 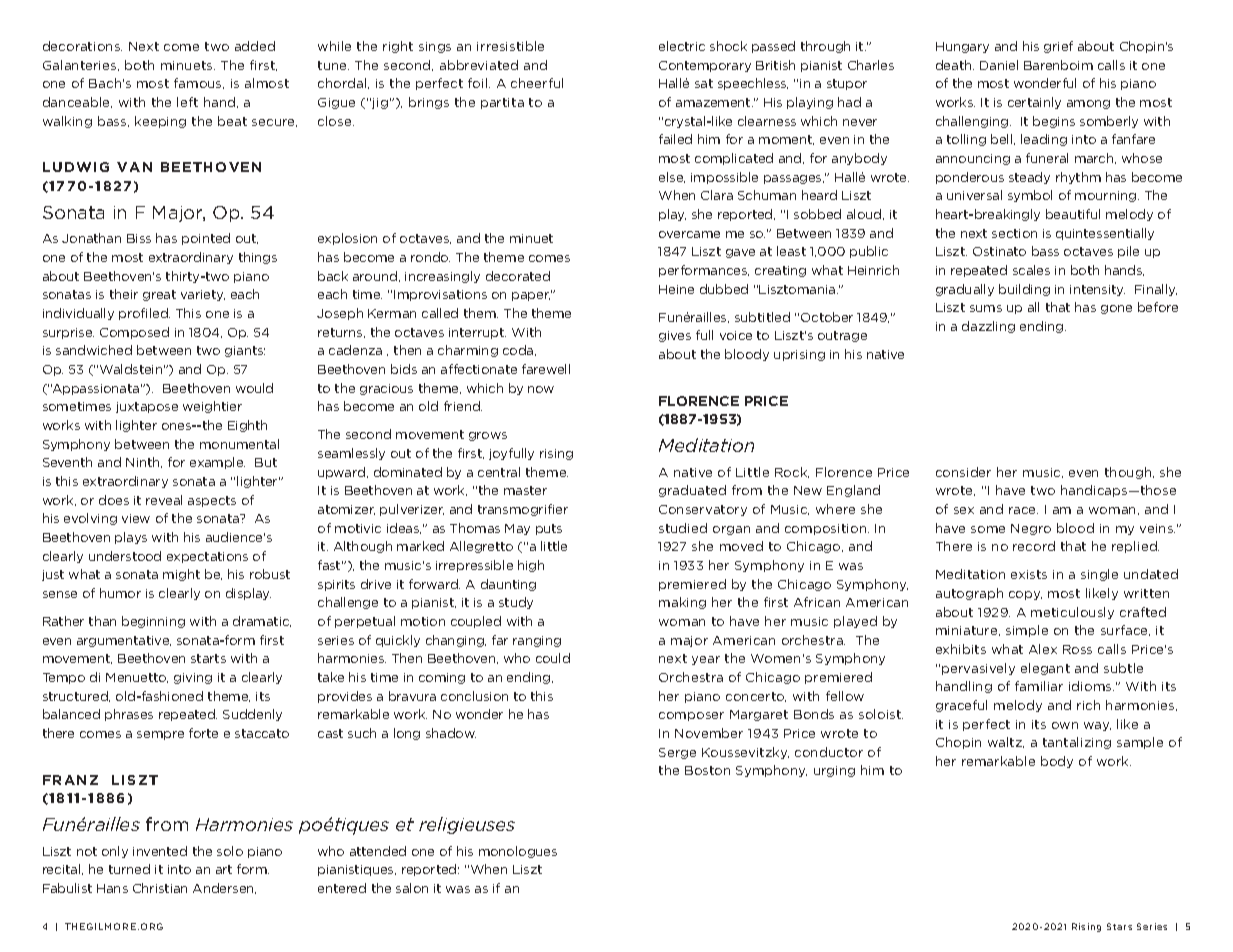 What do you see at coordinates (537, 641) in the page?
I see `ranging` at bounding box center [537, 641].
